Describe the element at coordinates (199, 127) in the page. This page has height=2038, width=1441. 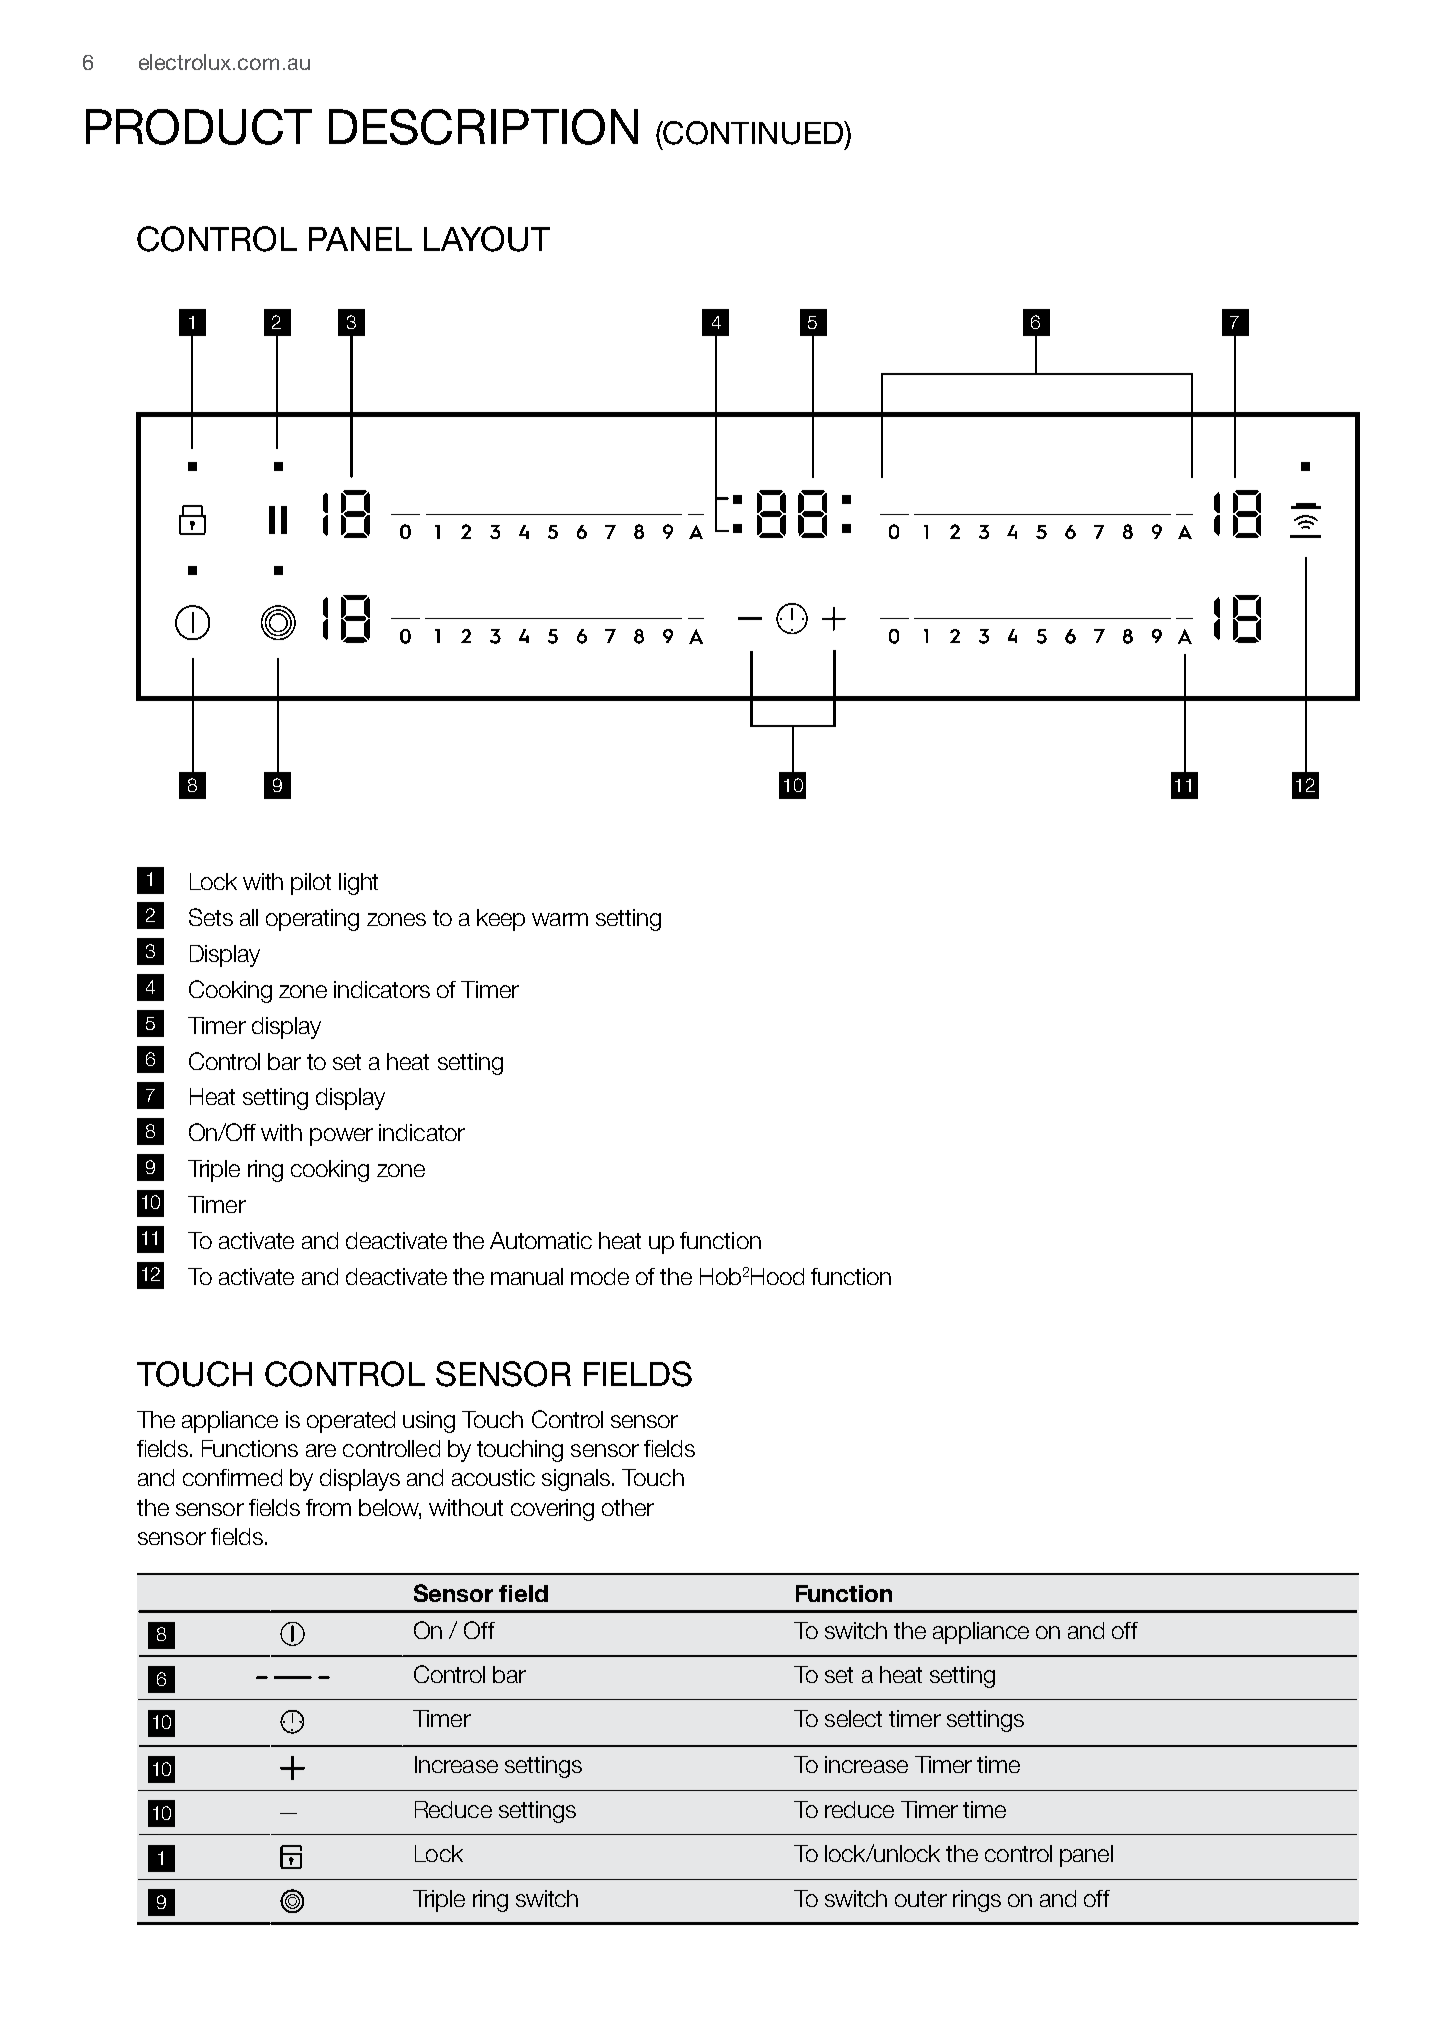
I see `PRODUCT` at that location.
